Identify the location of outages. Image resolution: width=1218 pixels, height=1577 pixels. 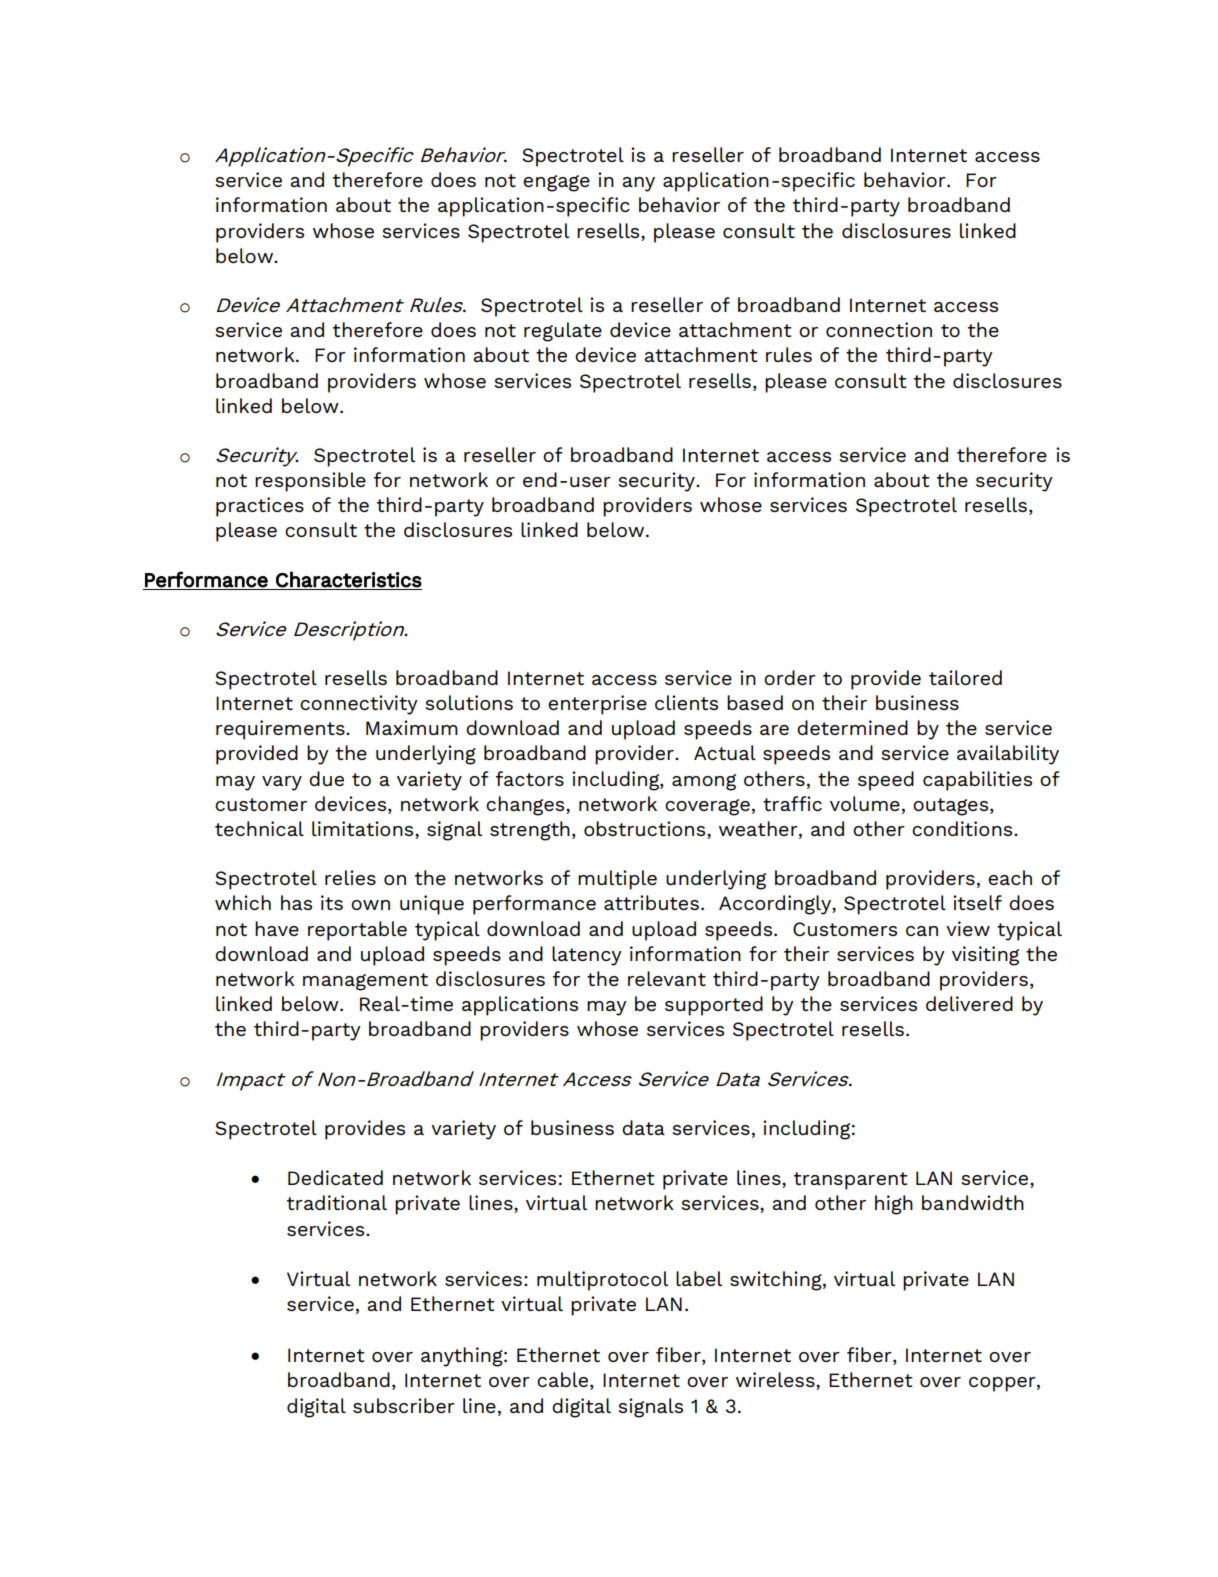
(952, 807).
